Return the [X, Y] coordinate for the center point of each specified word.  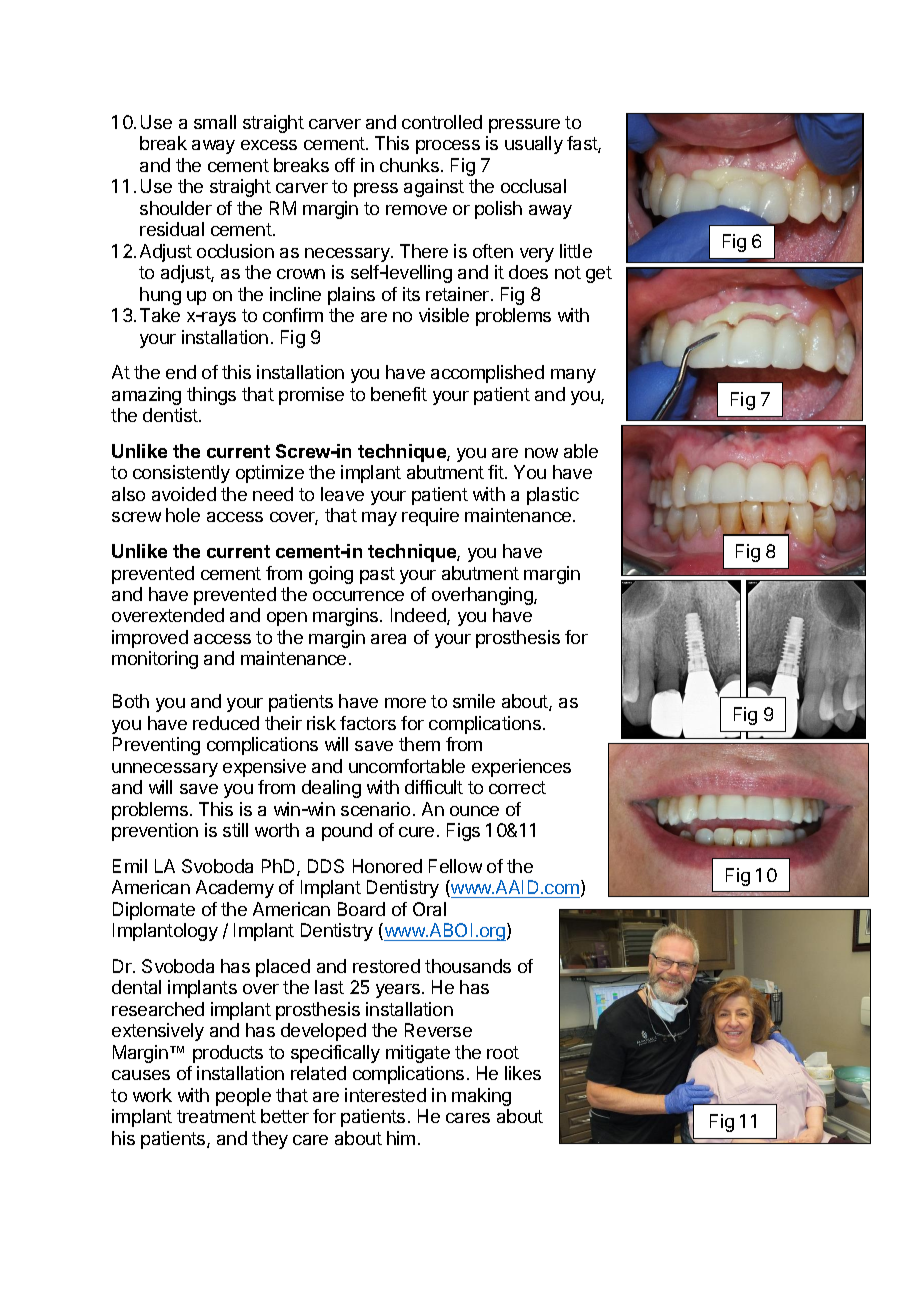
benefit [399, 394]
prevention [155, 832]
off [345, 165]
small [215, 122]
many [573, 376]
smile [474, 701]
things [211, 396]
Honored [387, 866]
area [388, 639]
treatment [216, 1116]
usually [534, 145]
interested [385, 1095]
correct [517, 787]
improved [150, 639]
